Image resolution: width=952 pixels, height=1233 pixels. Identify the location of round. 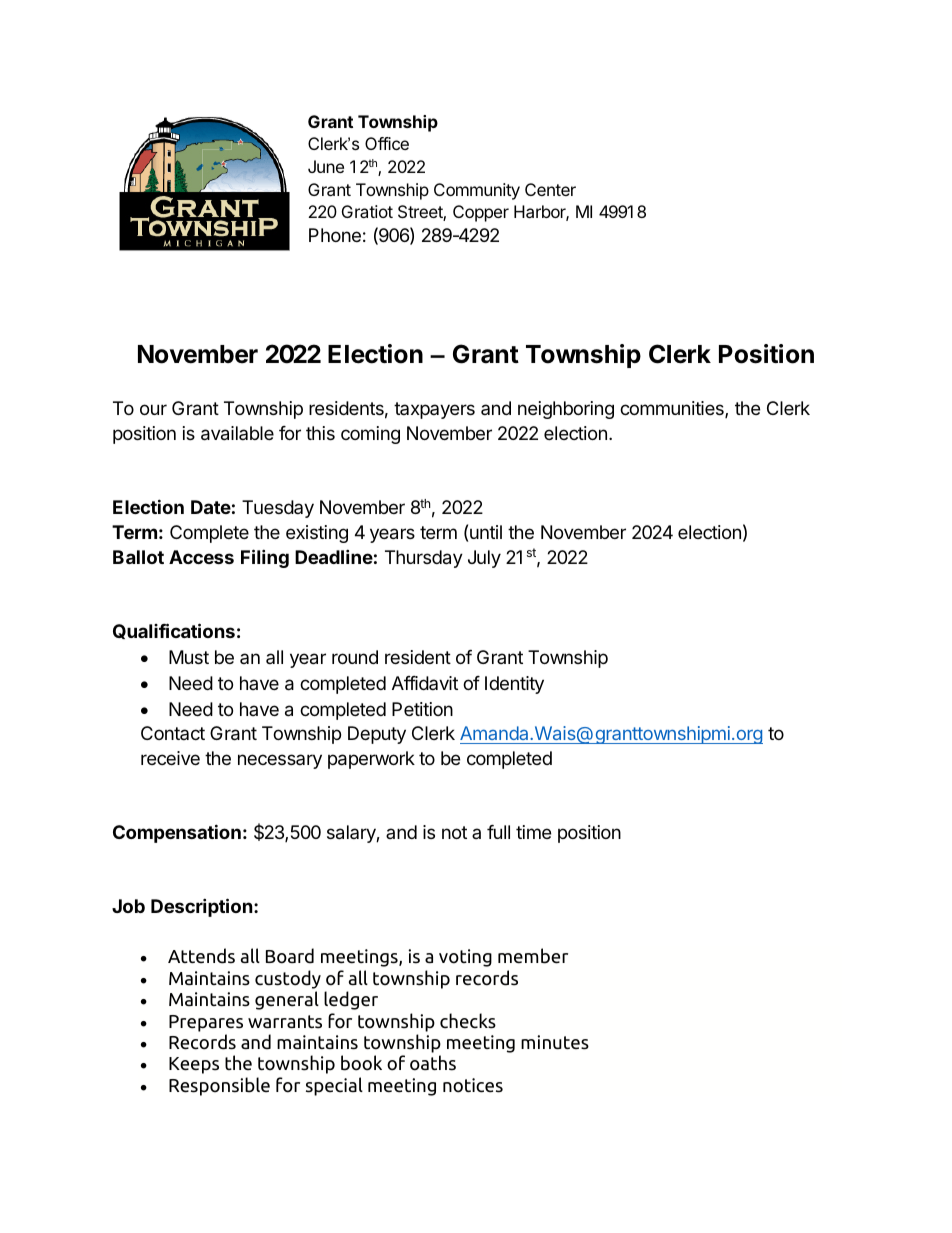
(355, 657).
